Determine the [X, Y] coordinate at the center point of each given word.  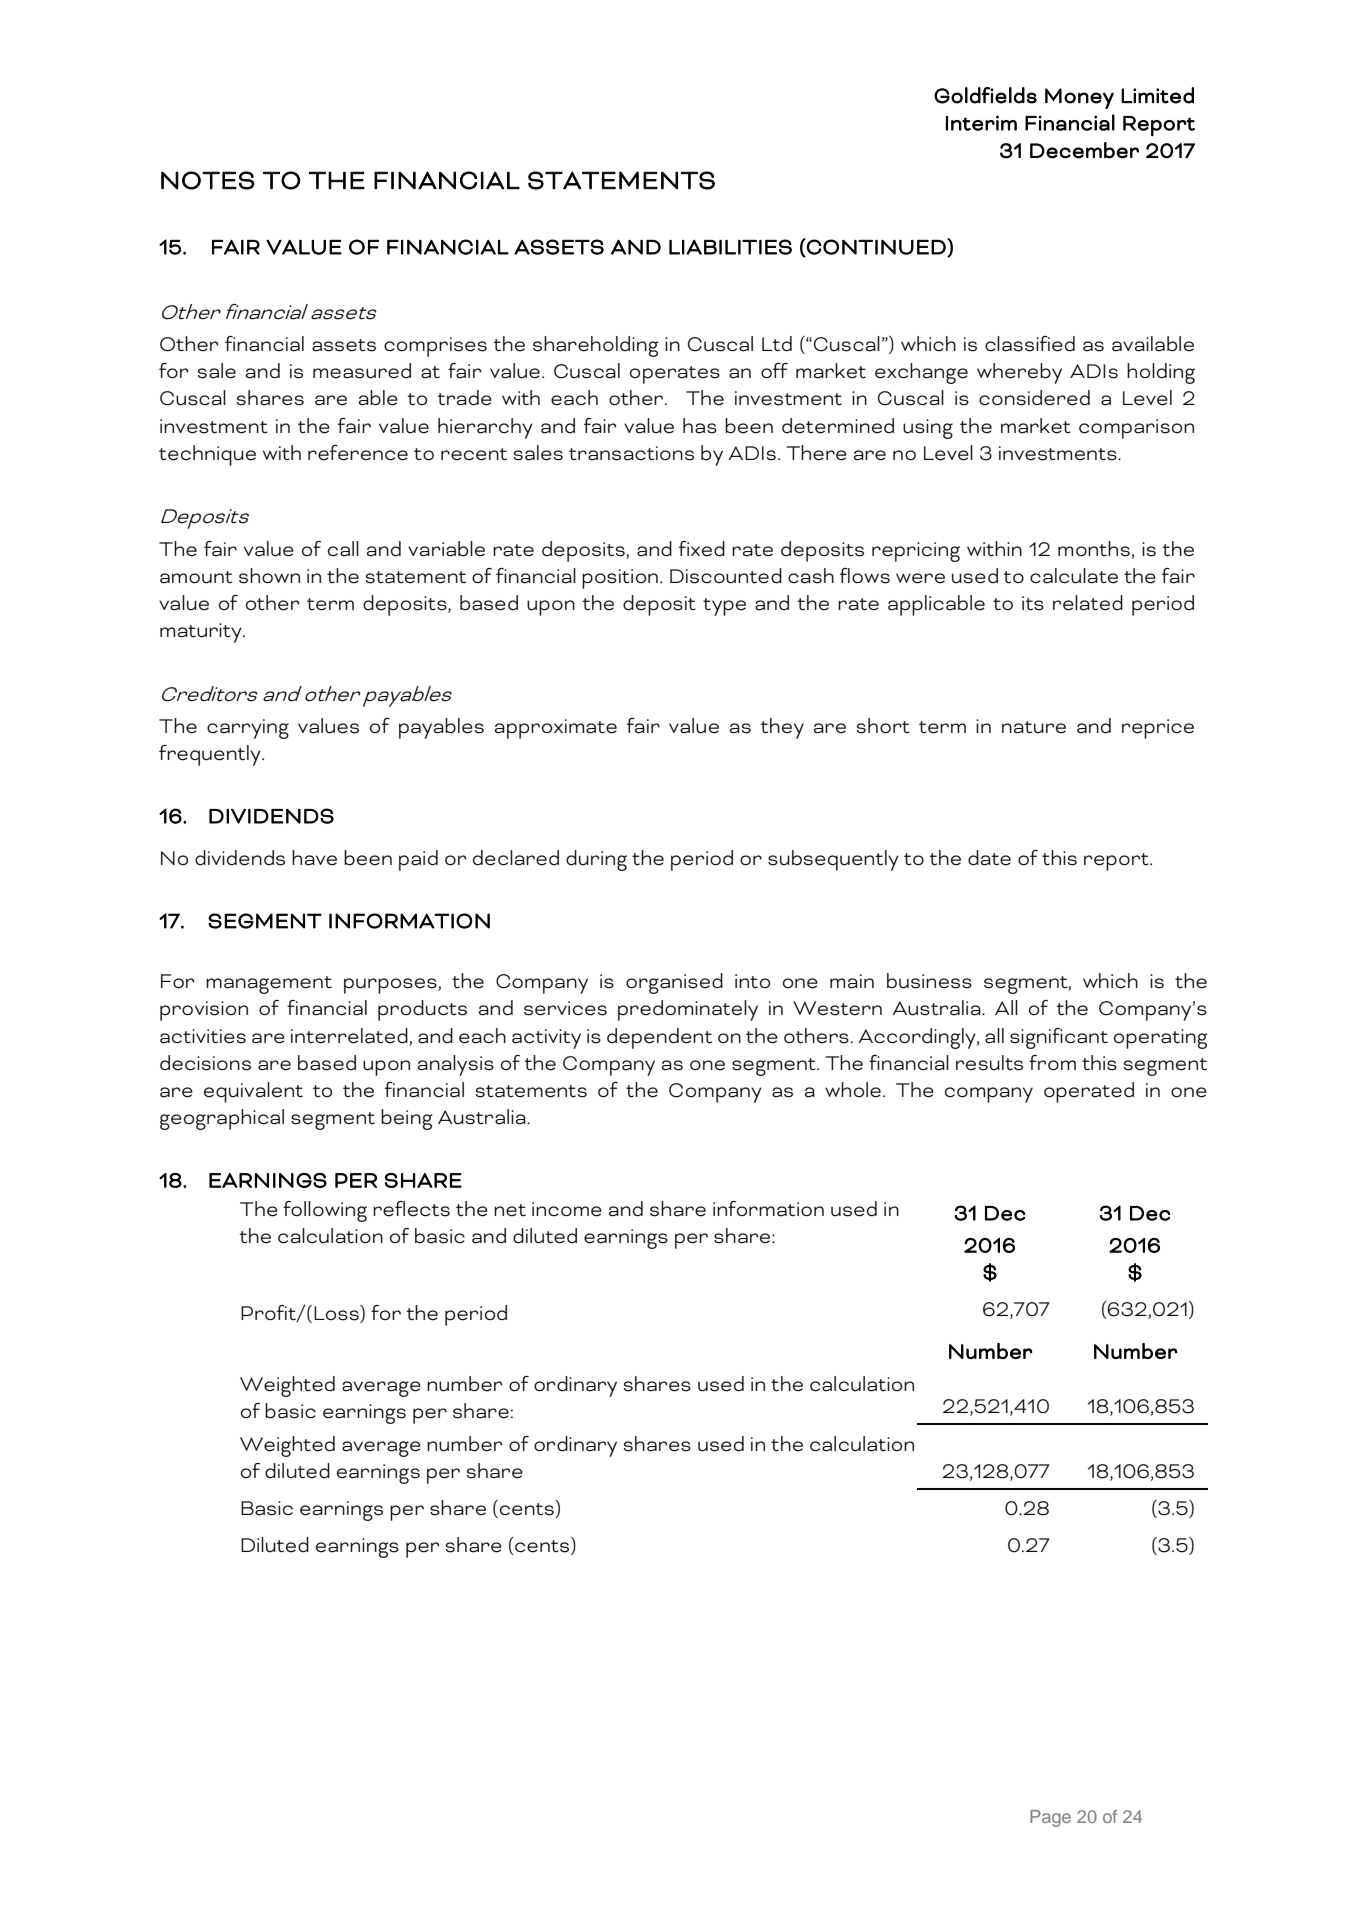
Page [1050, 1818]
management [269, 985]
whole [853, 1090]
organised [674, 983]
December [1084, 150]
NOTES [208, 180]
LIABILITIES [730, 247]
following [325, 1211]
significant [1059, 1038]
